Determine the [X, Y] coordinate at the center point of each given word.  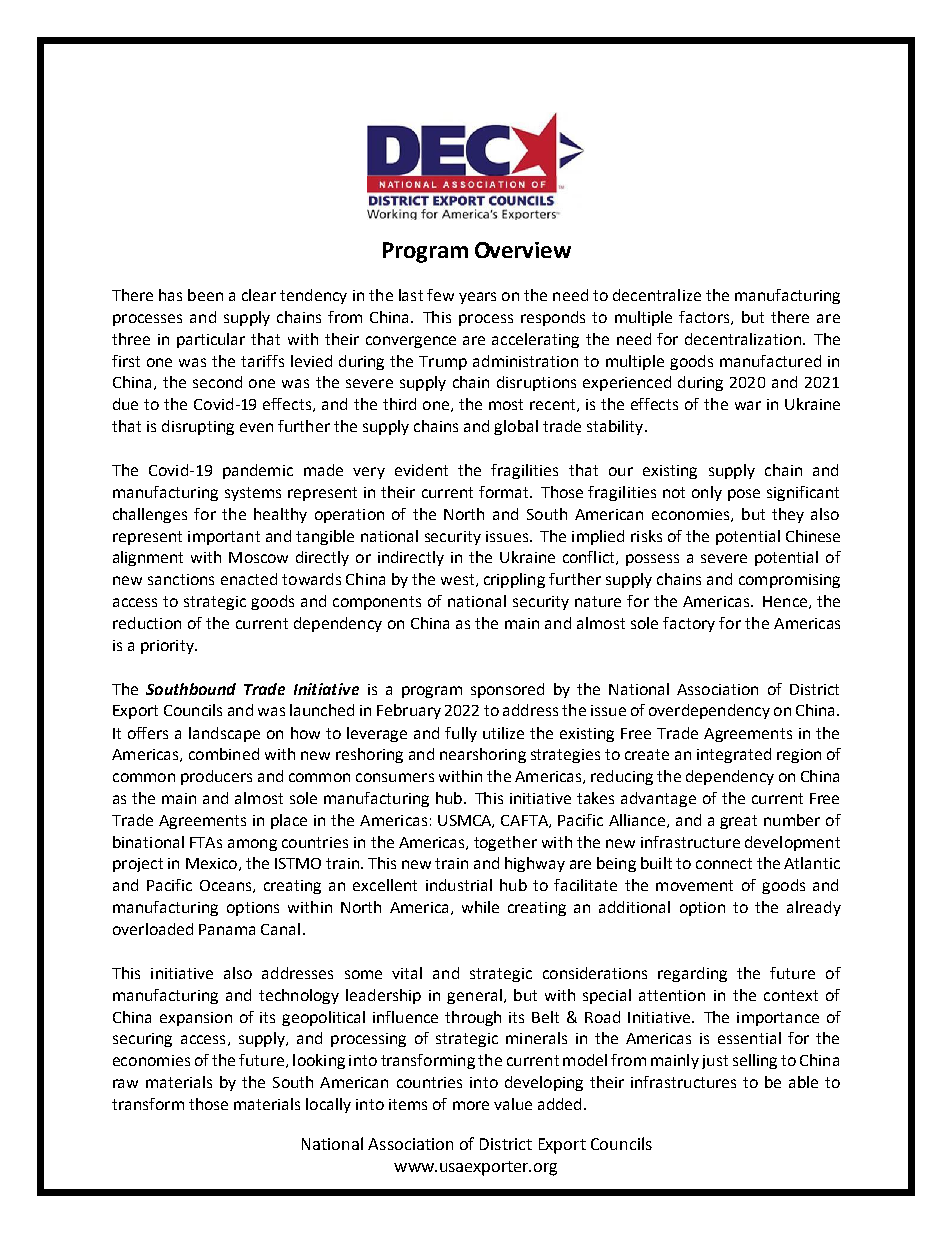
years [477, 298]
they [788, 515]
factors [705, 318]
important [224, 538]
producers [216, 777]
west [459, 580]
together [505, 843]
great [738, 822]
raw [125, 1083]
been [205, 295]
